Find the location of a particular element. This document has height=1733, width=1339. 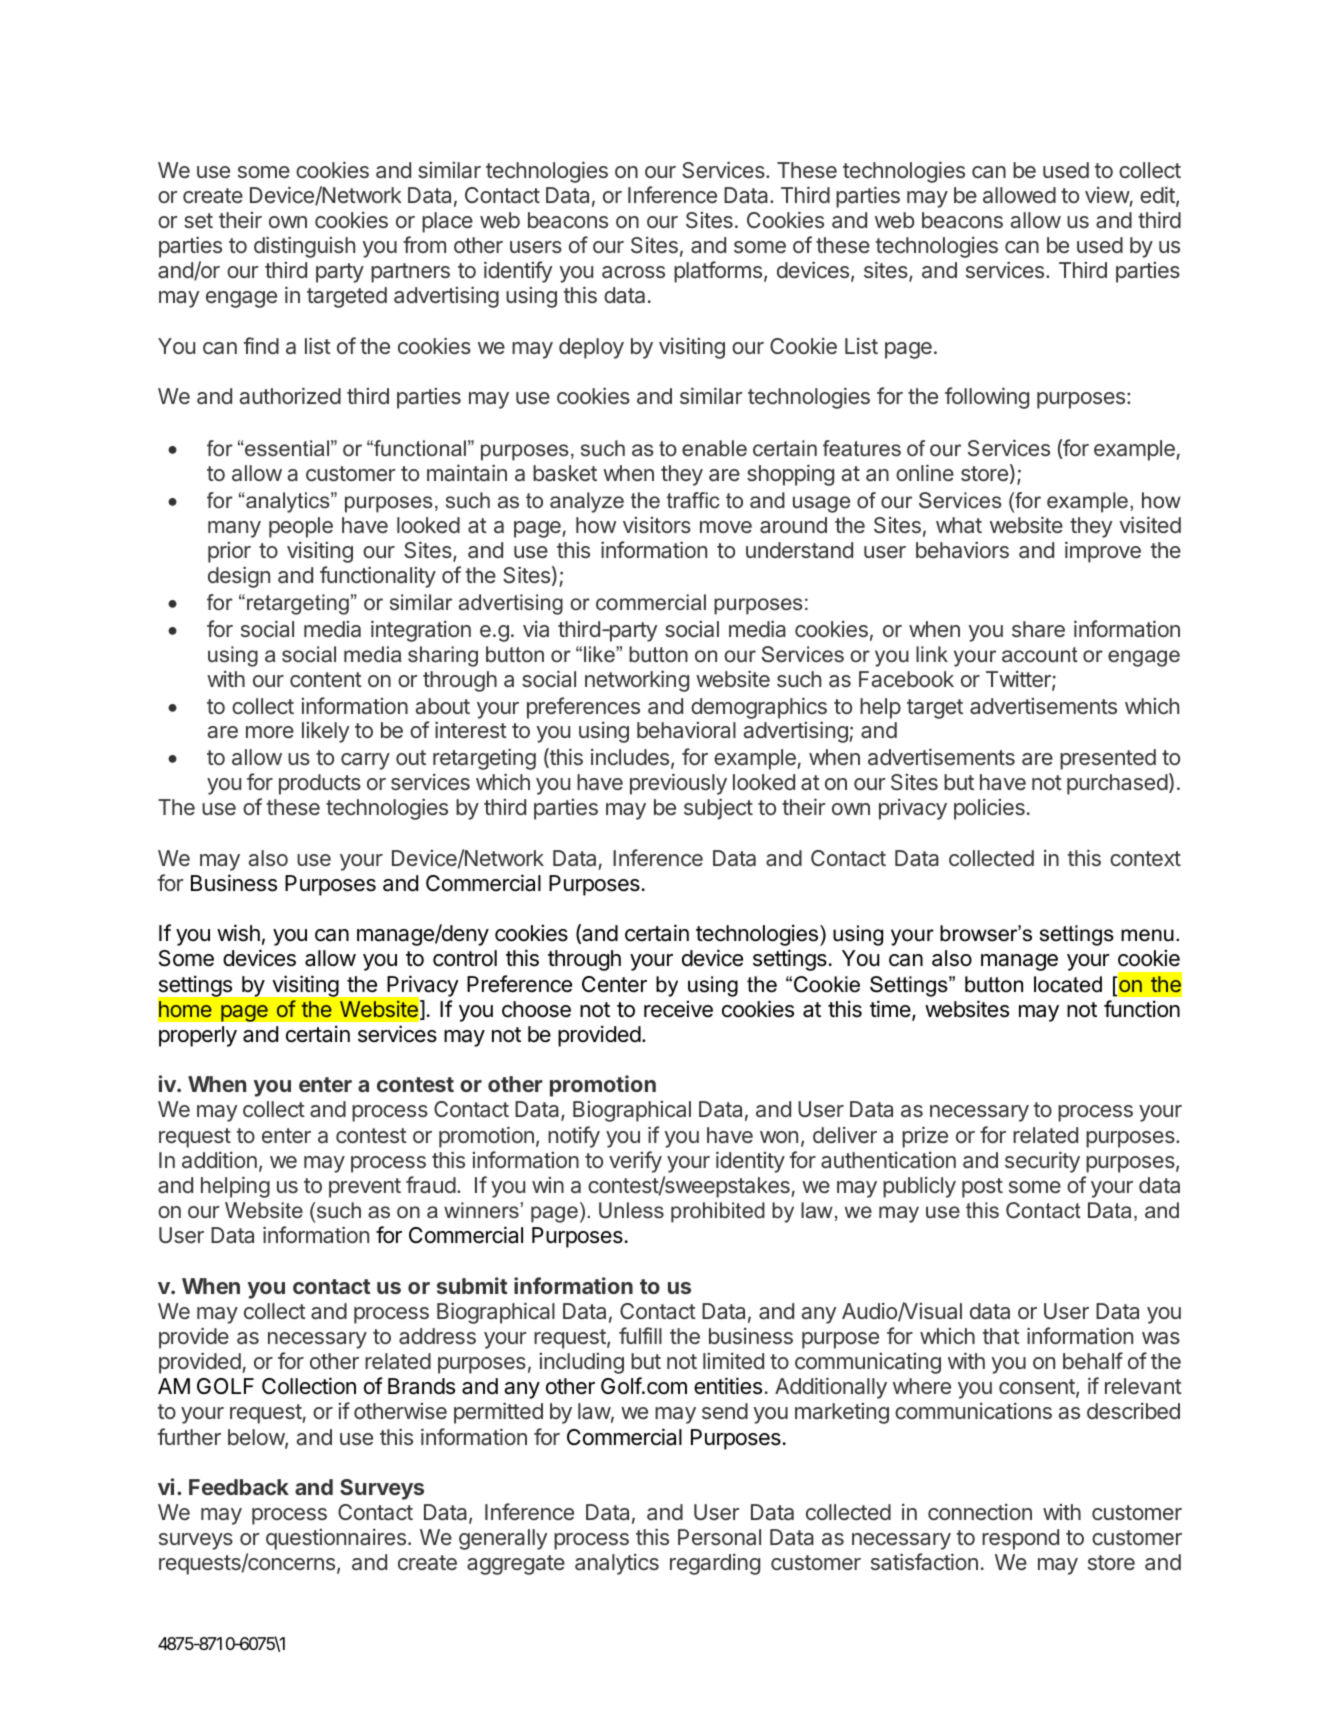

questionnaires is located at coordinates (336, 1539).
